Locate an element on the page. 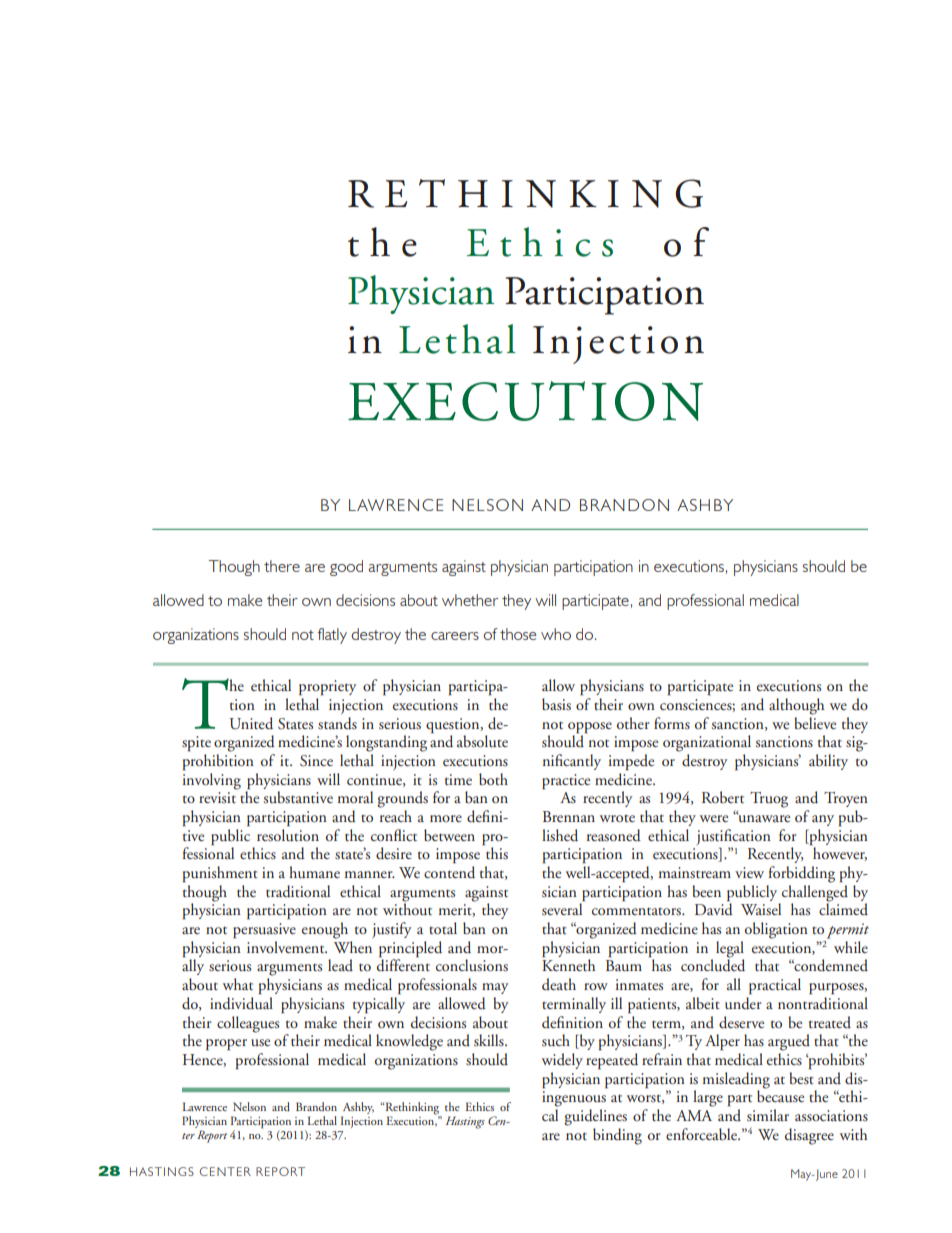 This page has height=1233, width=952. death is located at coordinates (559, 984).
